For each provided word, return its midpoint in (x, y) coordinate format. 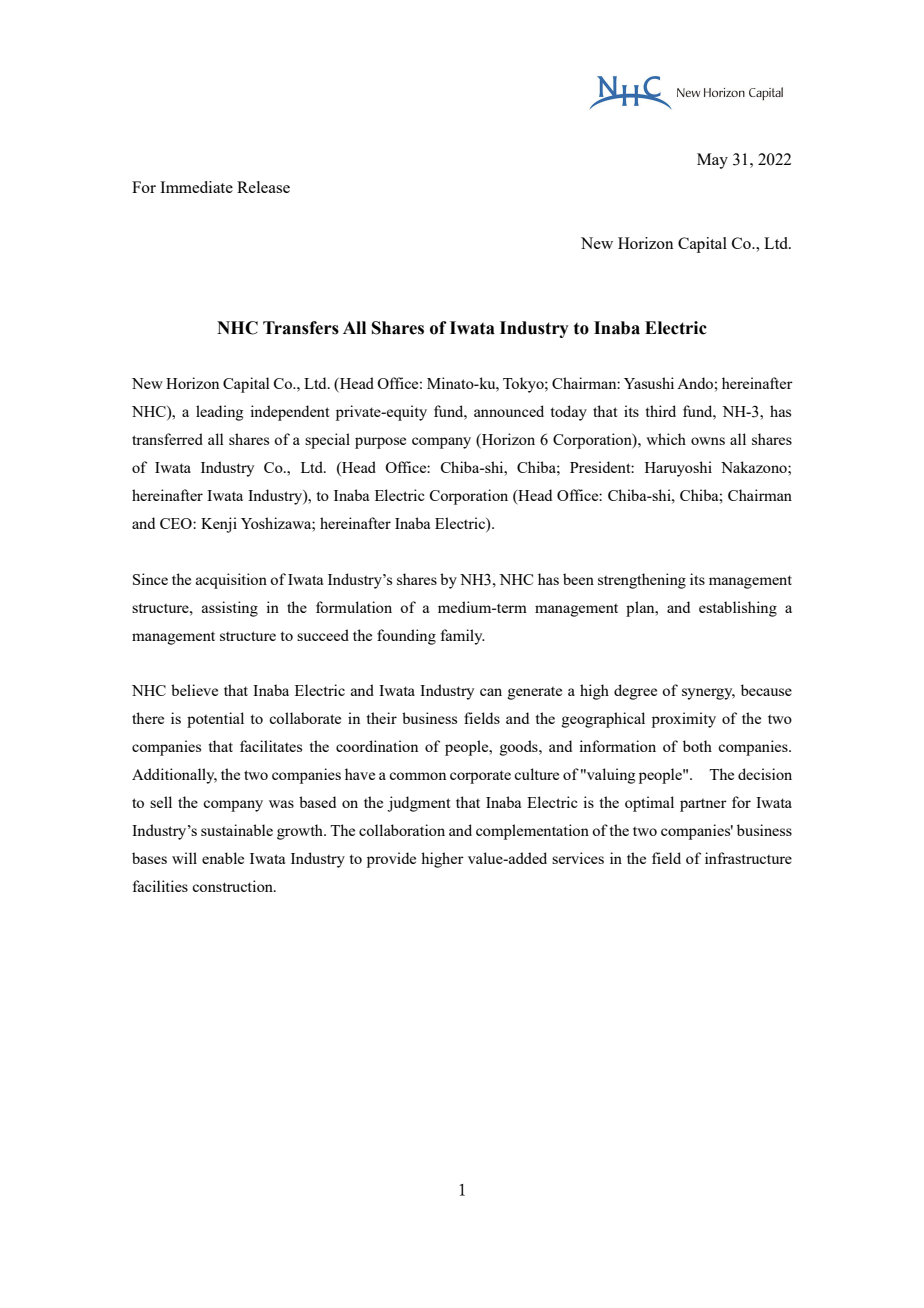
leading (219, 413)
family (463, 637)
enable (223, 858)
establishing (738, 609)
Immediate (196, 187)
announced (509, 411)
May (712, 161)
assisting (230, 609)
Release (263, 187)
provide (391, 860)
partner (703, 805)
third (661, 411)
